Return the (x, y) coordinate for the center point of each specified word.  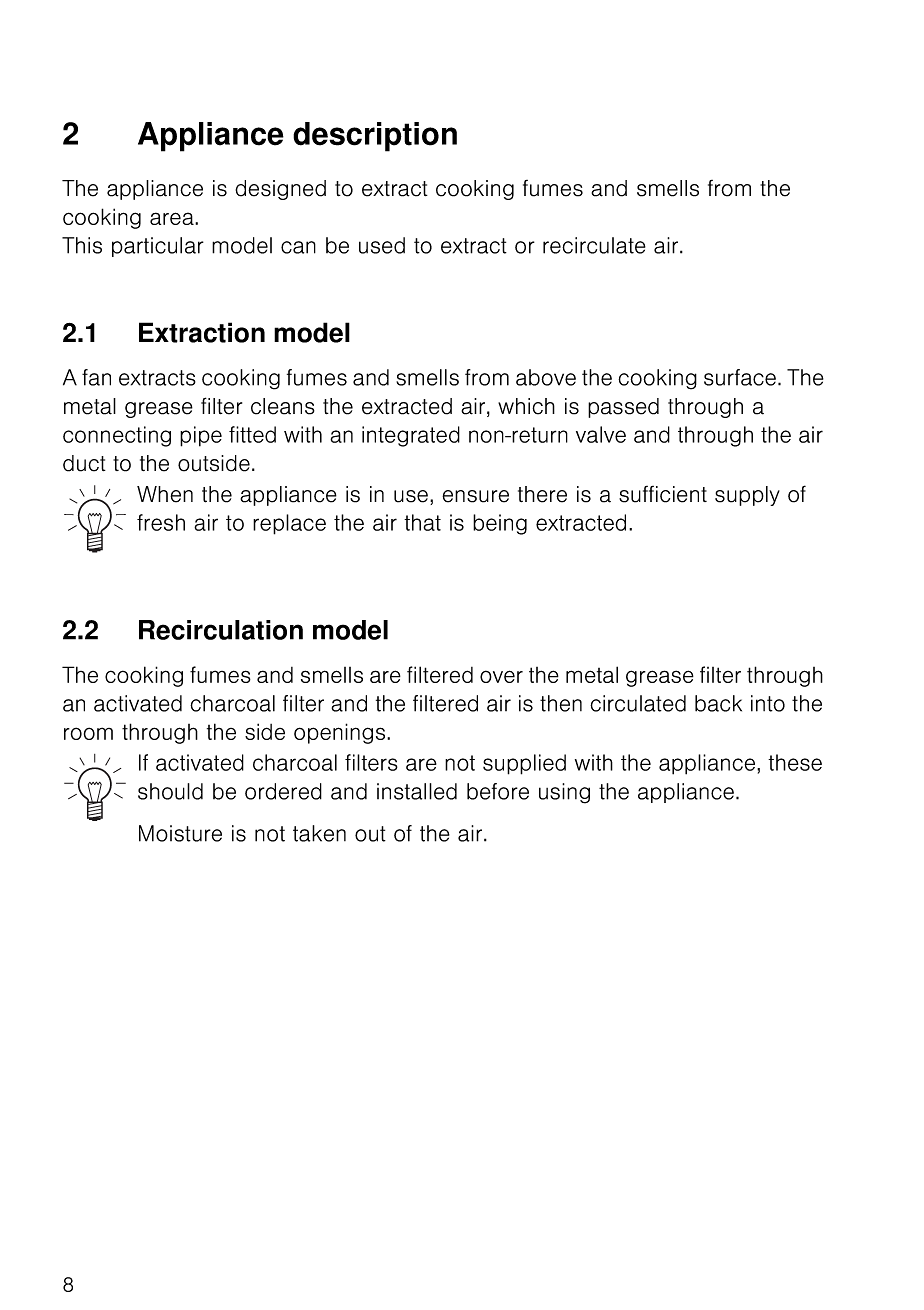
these (795, 762)
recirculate (594, 245)
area (173, 218)
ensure (475, 496)
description (375, 137)
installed (417, 791)
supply (747, 496)
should (170, 791)
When (165, 494)
